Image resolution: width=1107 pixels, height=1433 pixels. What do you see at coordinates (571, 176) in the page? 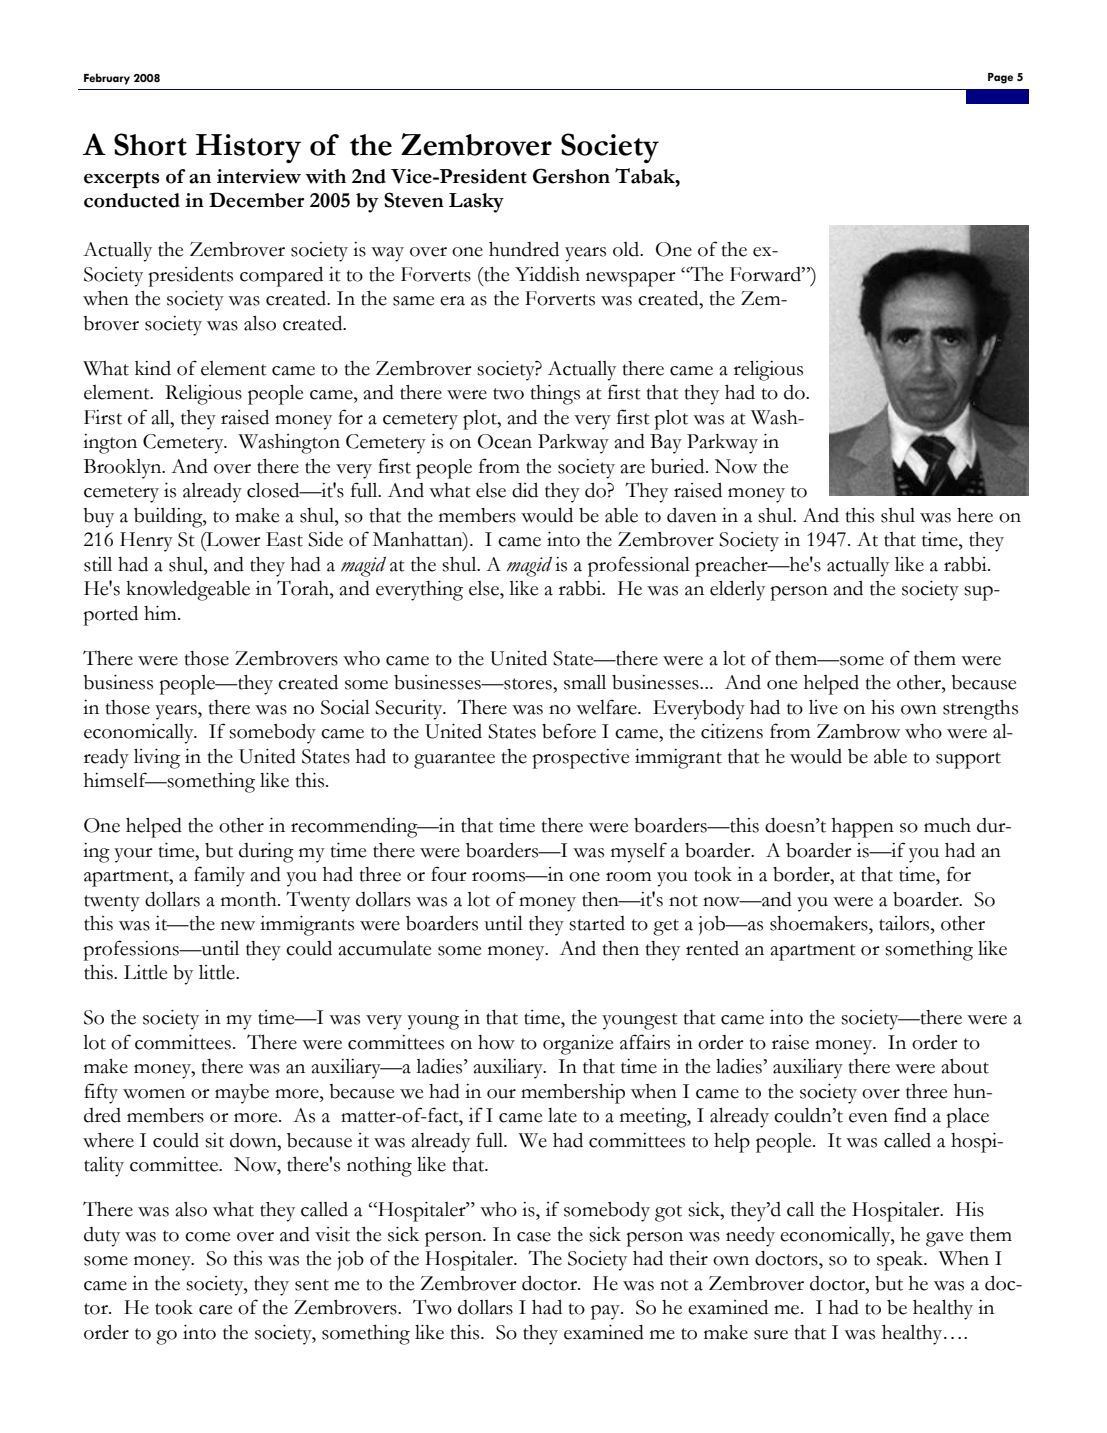
I see `Gershon` at bounding box center [571, 176].
